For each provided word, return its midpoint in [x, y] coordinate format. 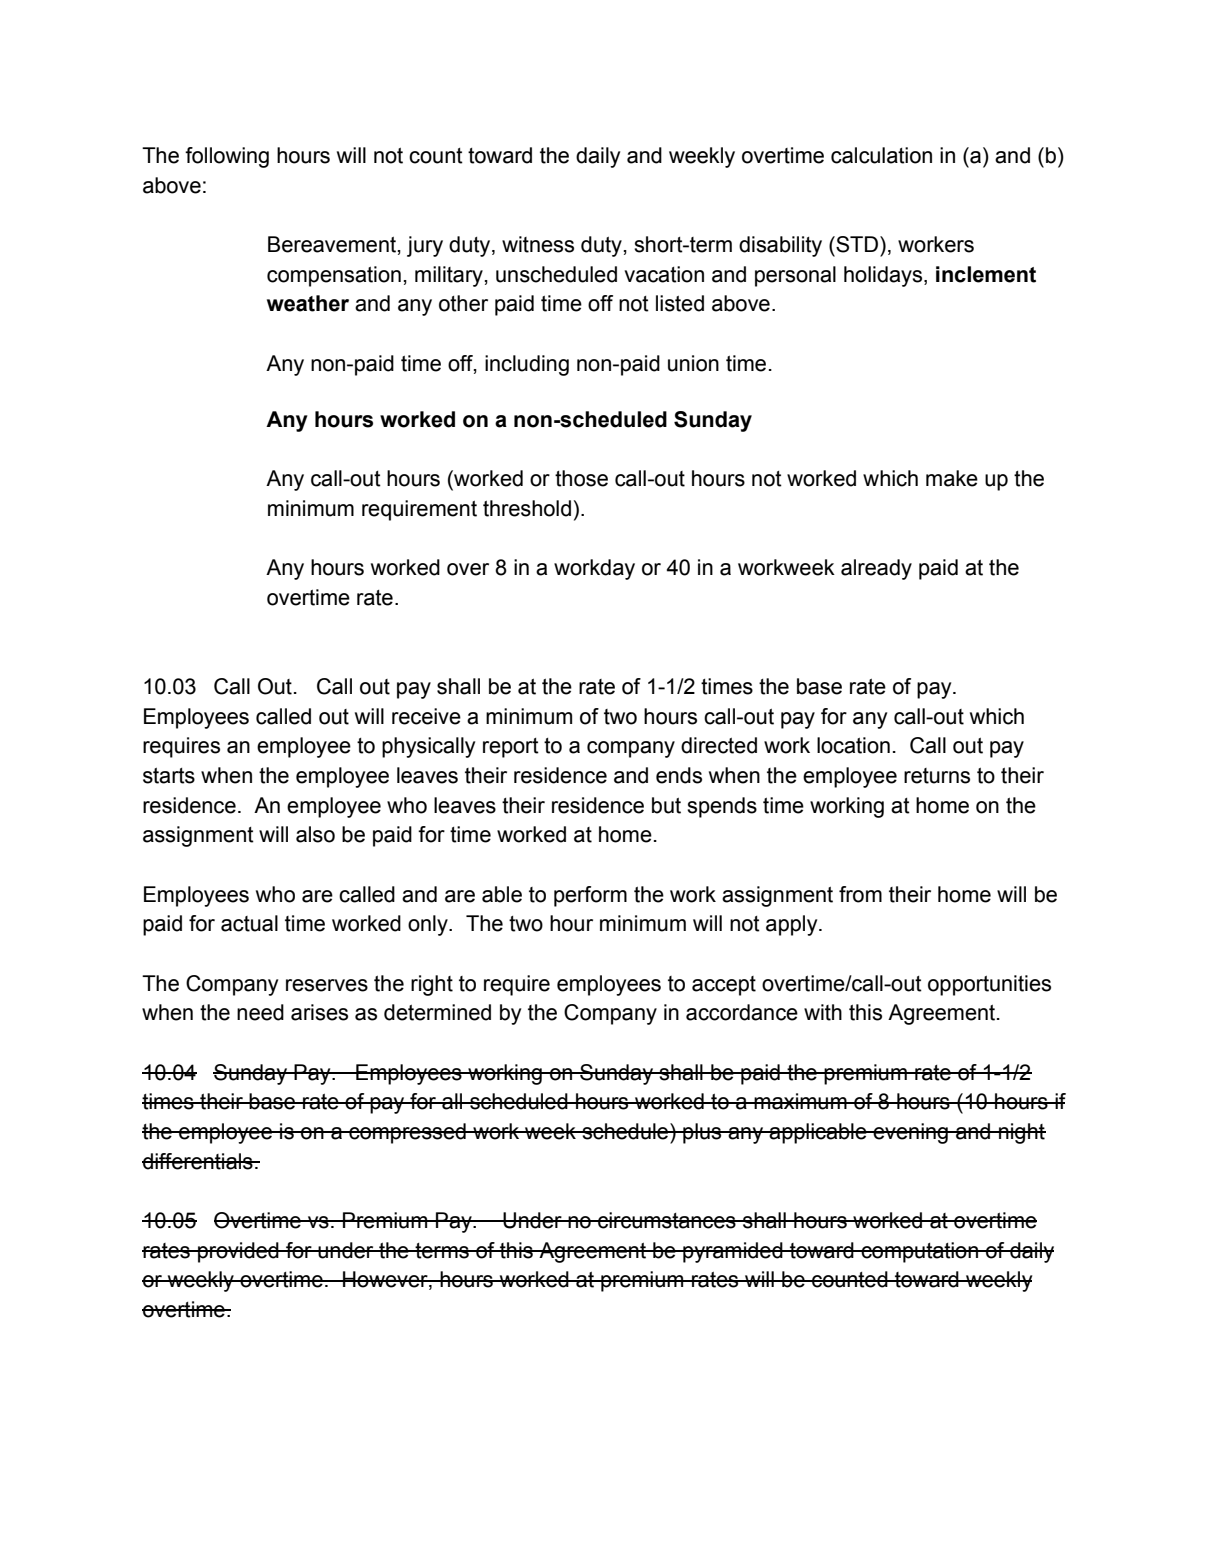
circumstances [667, 1220]
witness [538, 244]
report [511, 748]
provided [238, 1252]
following [227, 157]
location [853, 745]
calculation [881, 155]
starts [169, 776]
